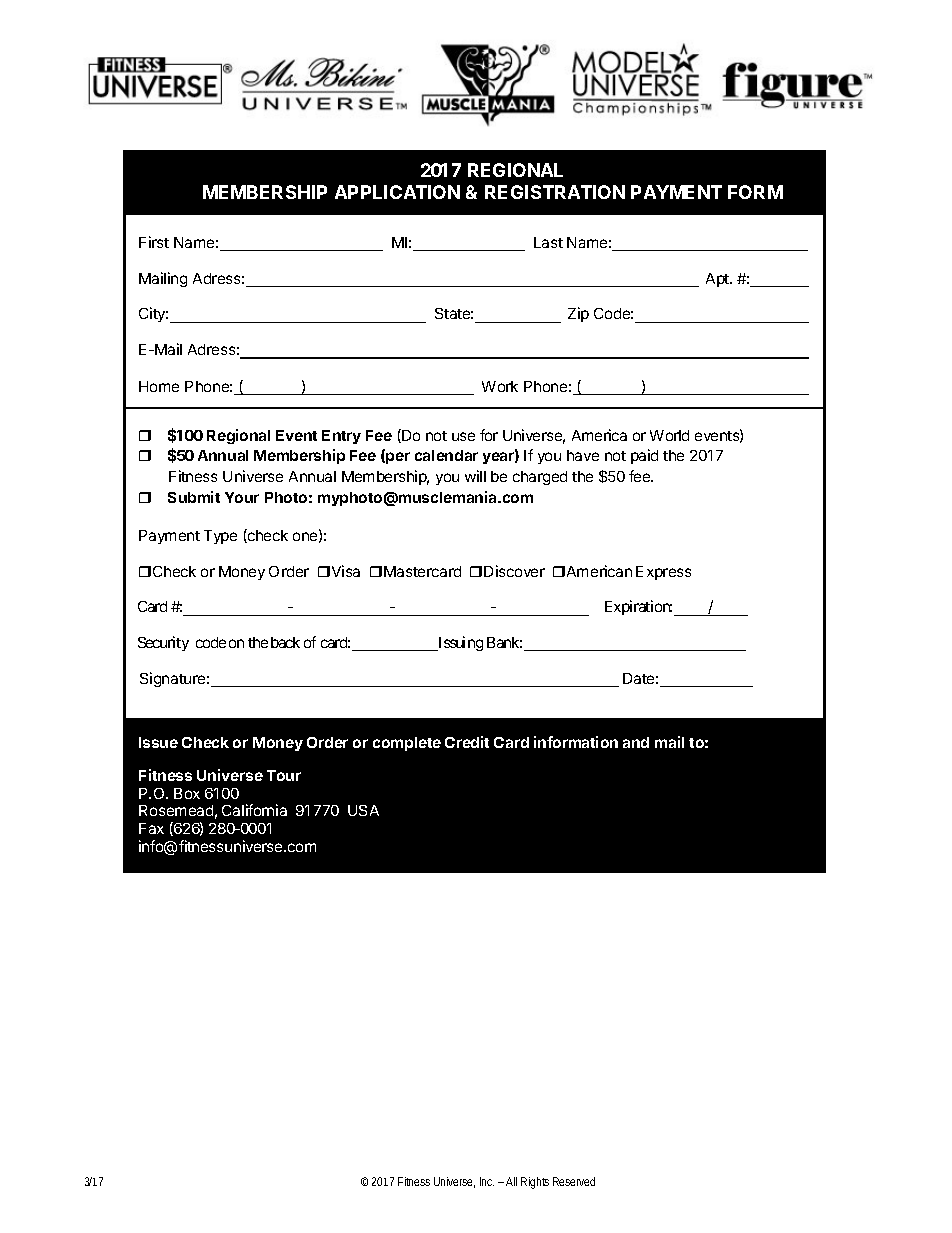 The height and width of the document is (1233, 952). What do you see at coordinates (487, 1181) in the document?
I see `Inc` at bounding box center [487, 1181].
